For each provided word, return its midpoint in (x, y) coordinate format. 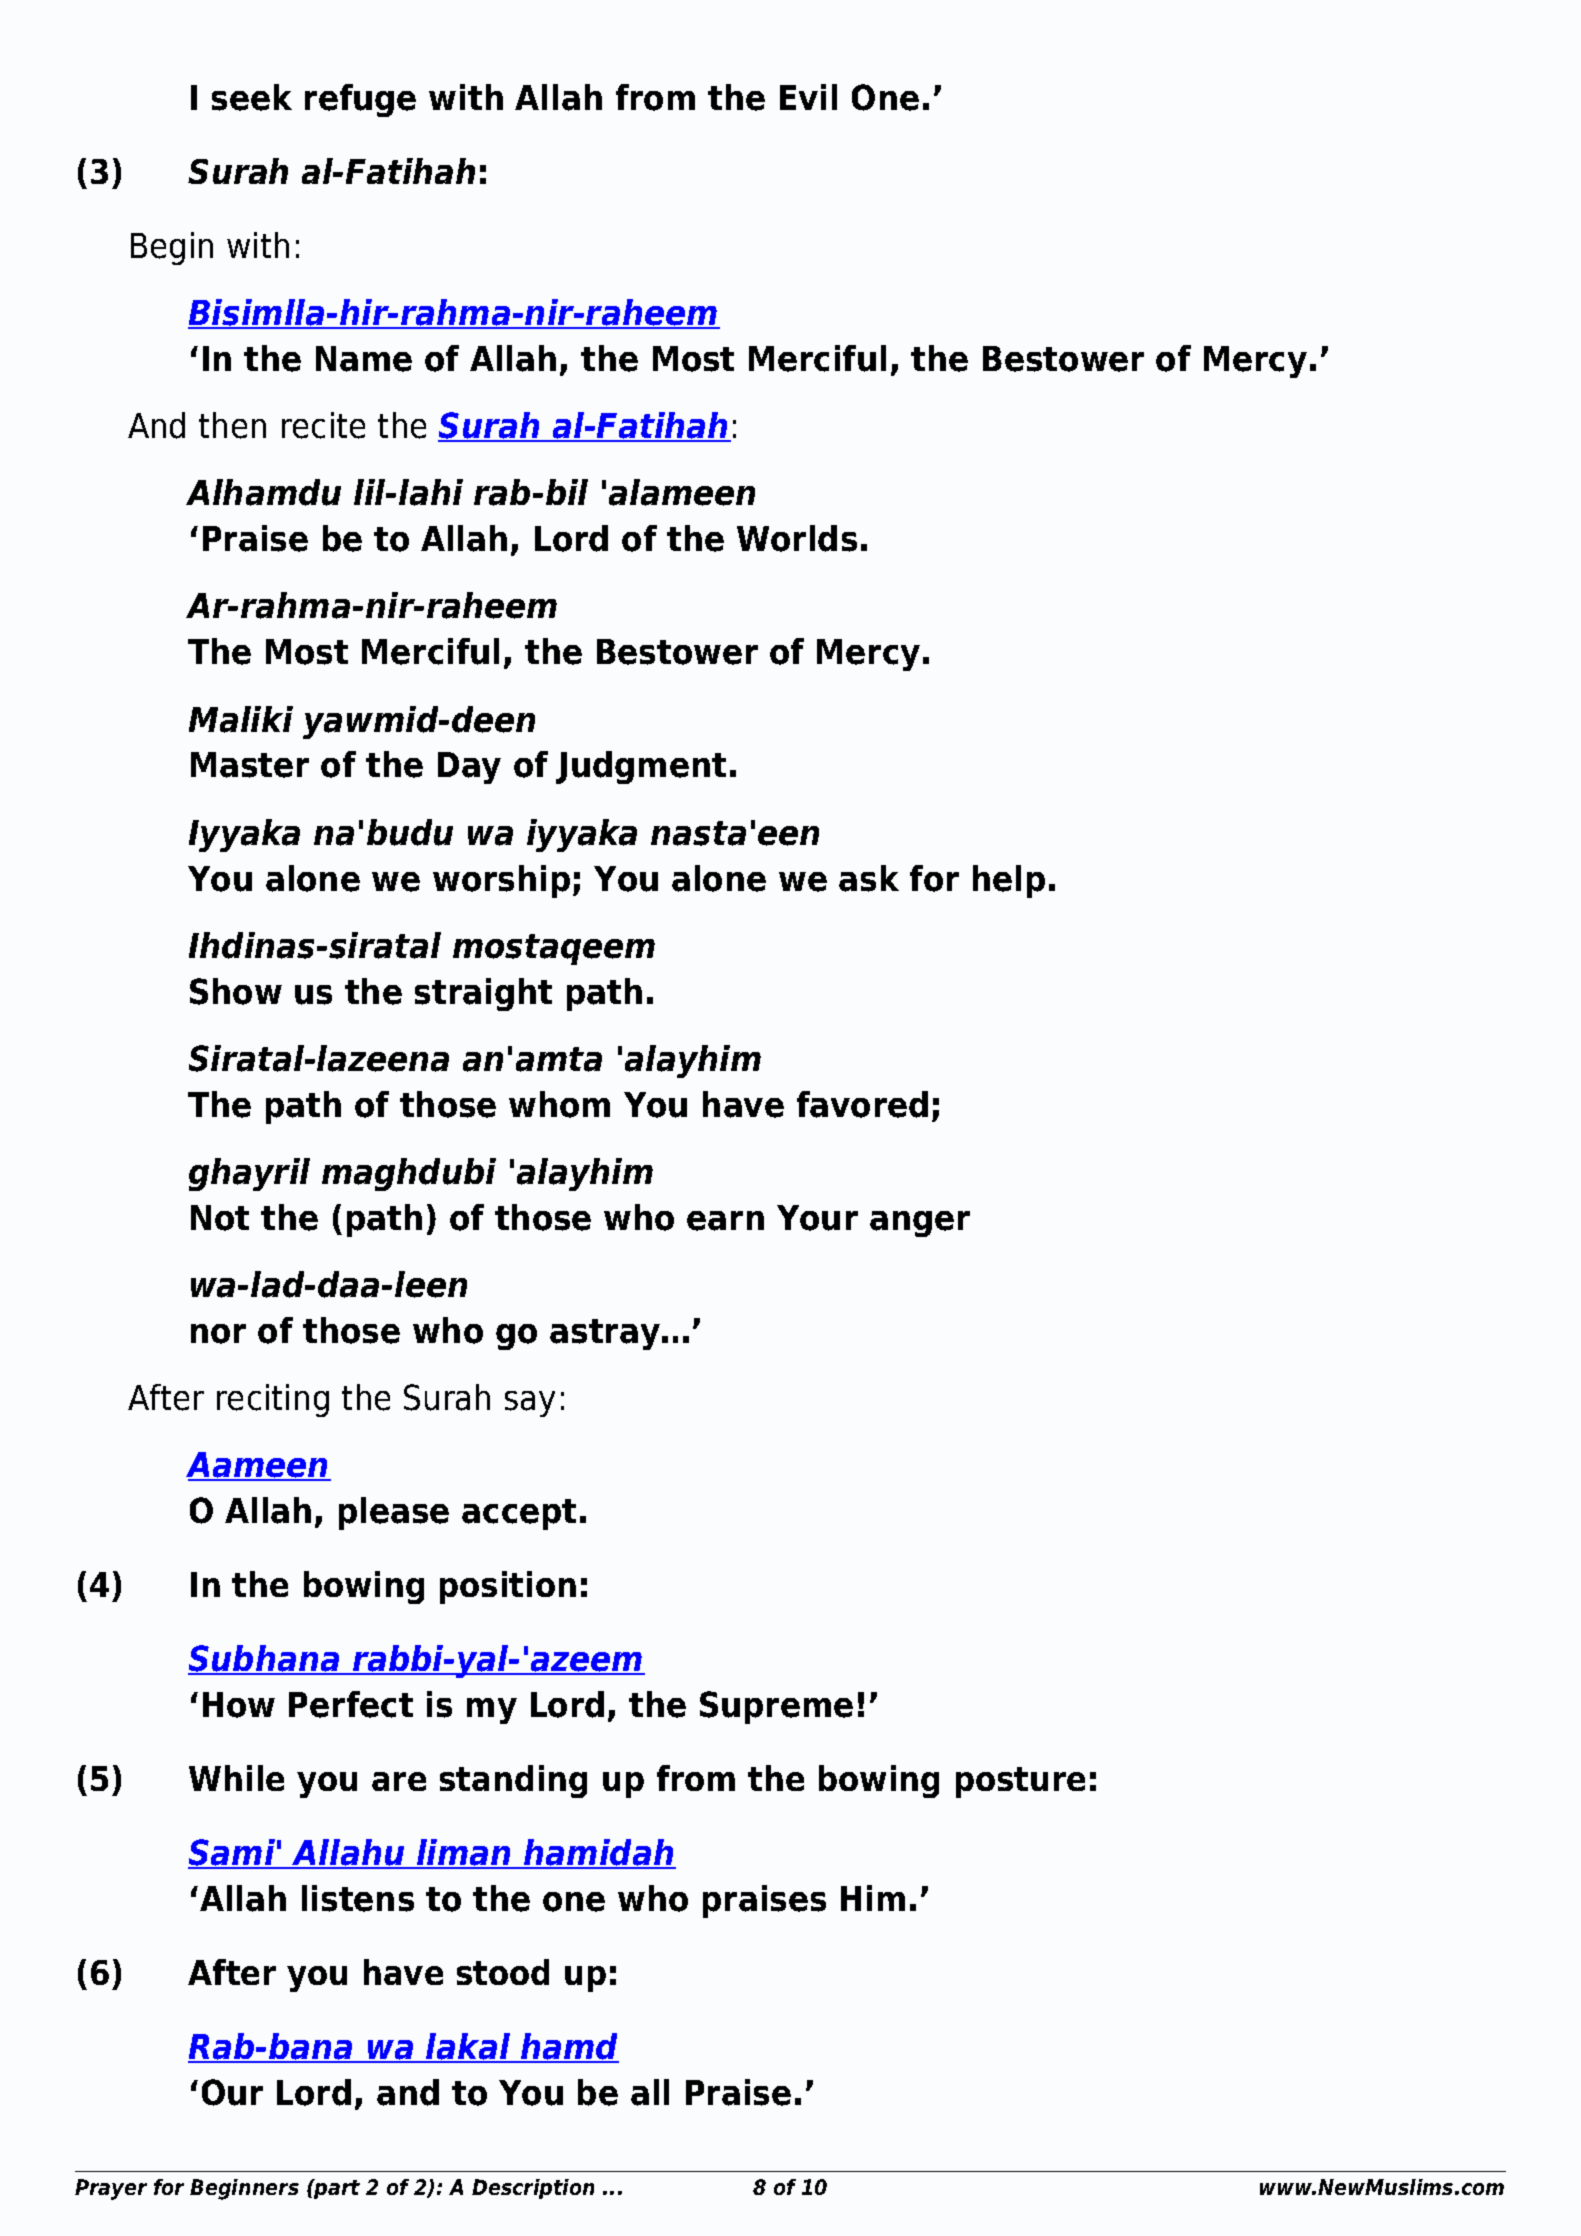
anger (920, 1224)
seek (252, 97)
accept (519, 1514)
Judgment (641, 767)
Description (533, 2189)
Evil (808, 97)
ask (869, 878)
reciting (273, 1400)
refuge (360, 100)
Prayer (111, 2189)
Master (250, 765)
